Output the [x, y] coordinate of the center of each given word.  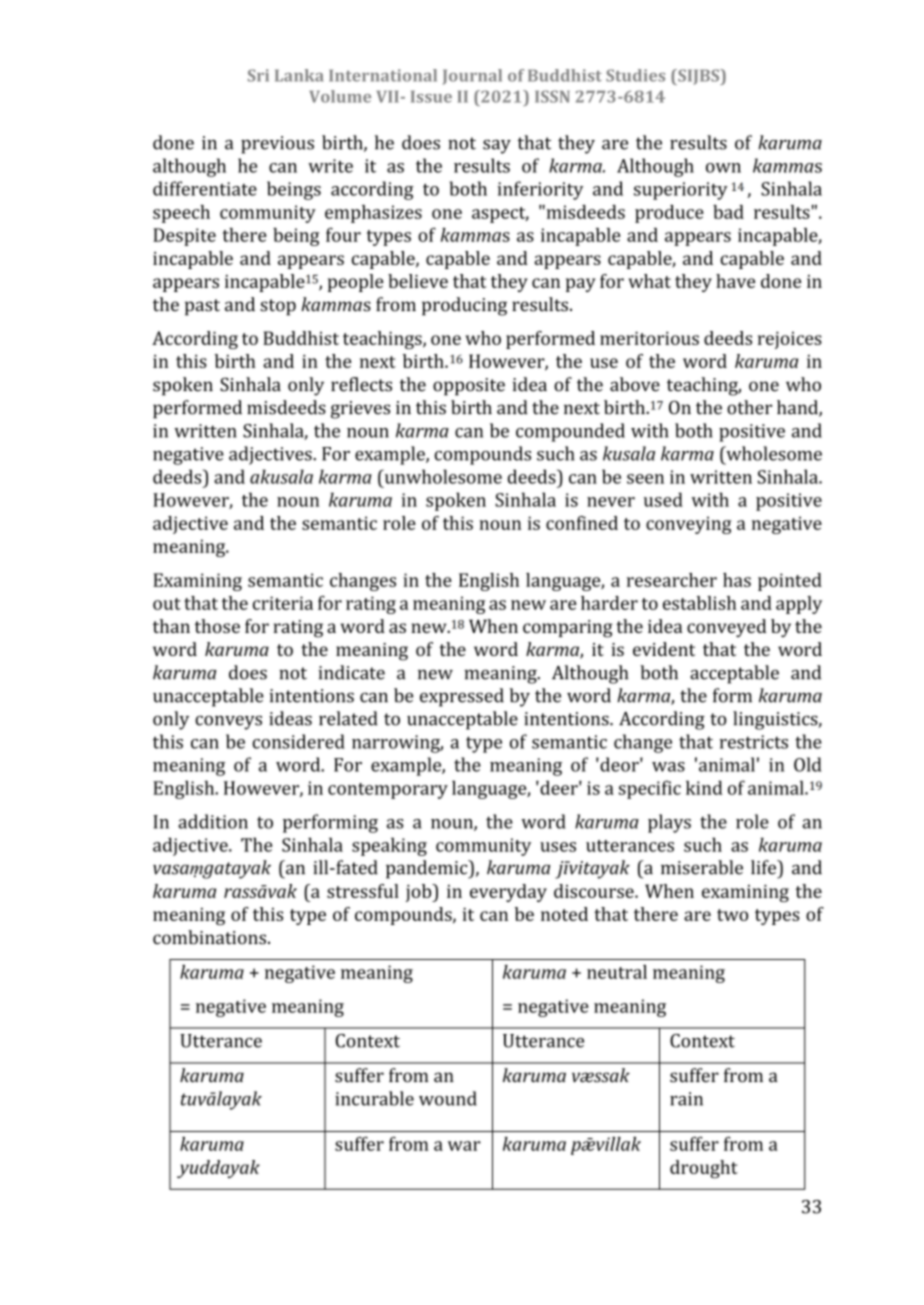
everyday [508, 893]
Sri [258, 75]
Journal [472, 77]
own [723, 168]
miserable [702, 867]
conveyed [726, 628]
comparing [568, 629]
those [217, 626]
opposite [469, 387]
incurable [374, 1098]
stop [278, 307]
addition [213, 821]
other [749, 407]
